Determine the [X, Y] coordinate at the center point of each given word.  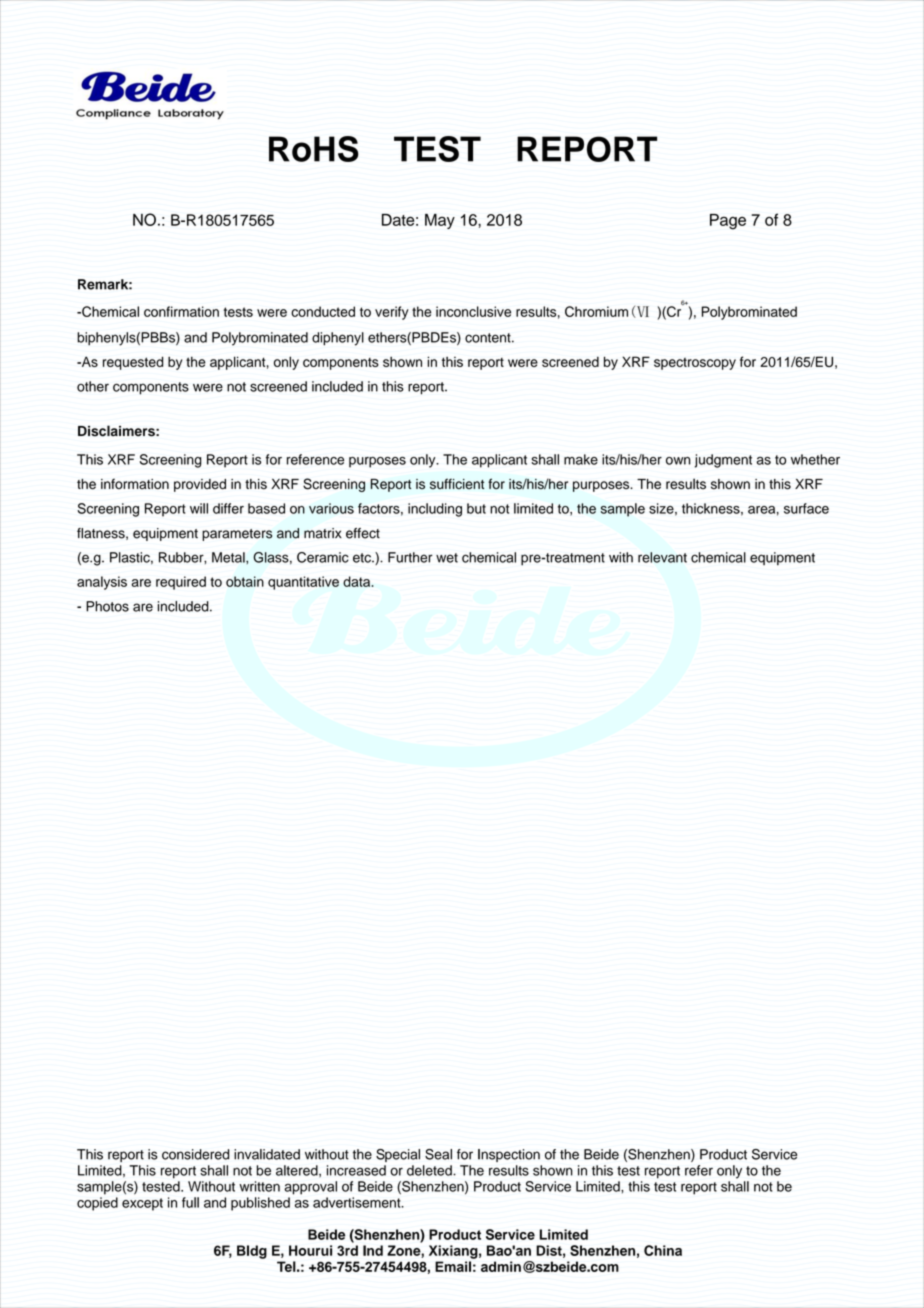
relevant [662, 557]
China [663, 1250]
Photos [107, 606]
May [440, 221]
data [358, 581]
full [190, 1202]
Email [453, 1266]
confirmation [181, 311]
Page [728, 222]
